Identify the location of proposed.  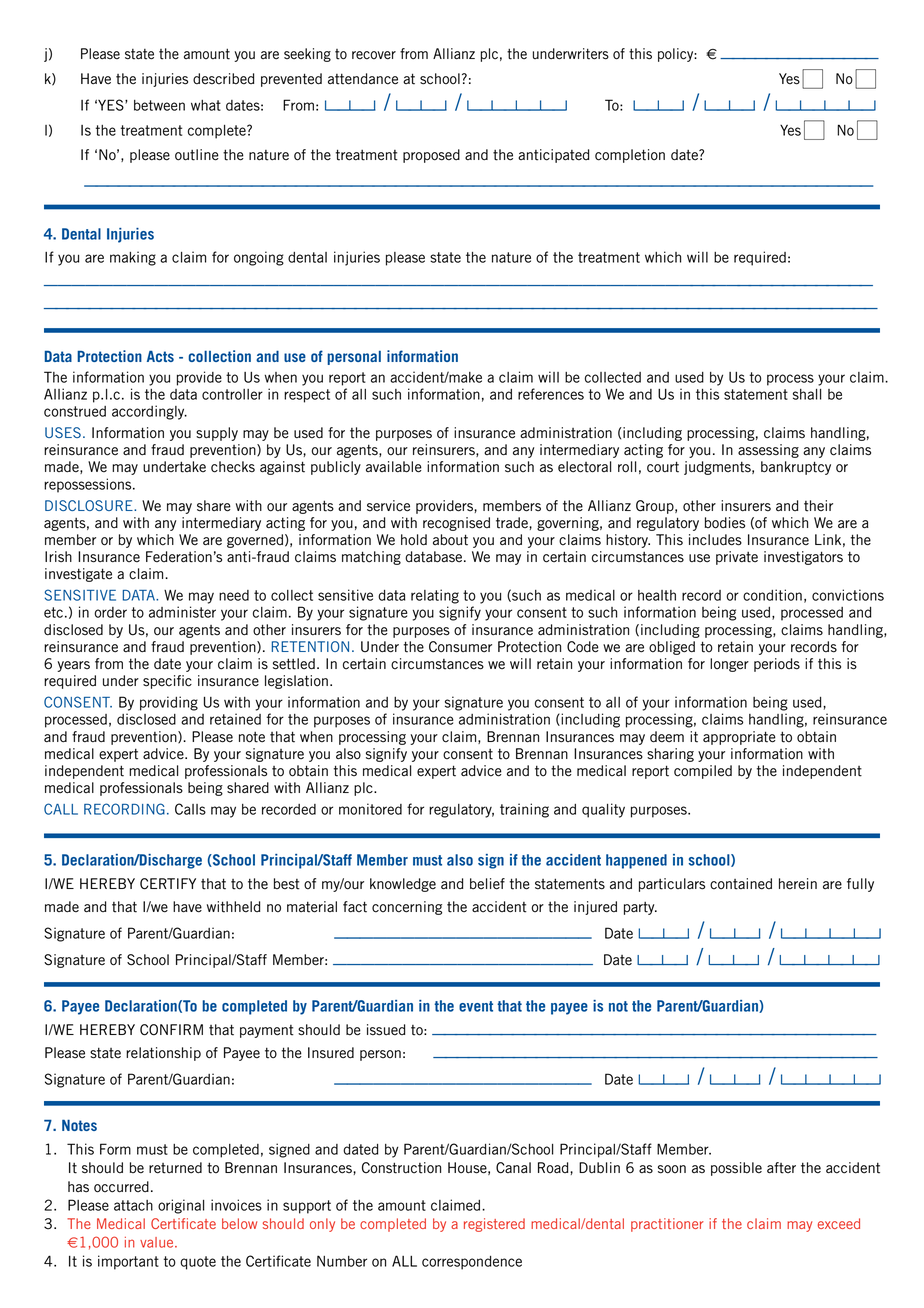
(431, 156).
